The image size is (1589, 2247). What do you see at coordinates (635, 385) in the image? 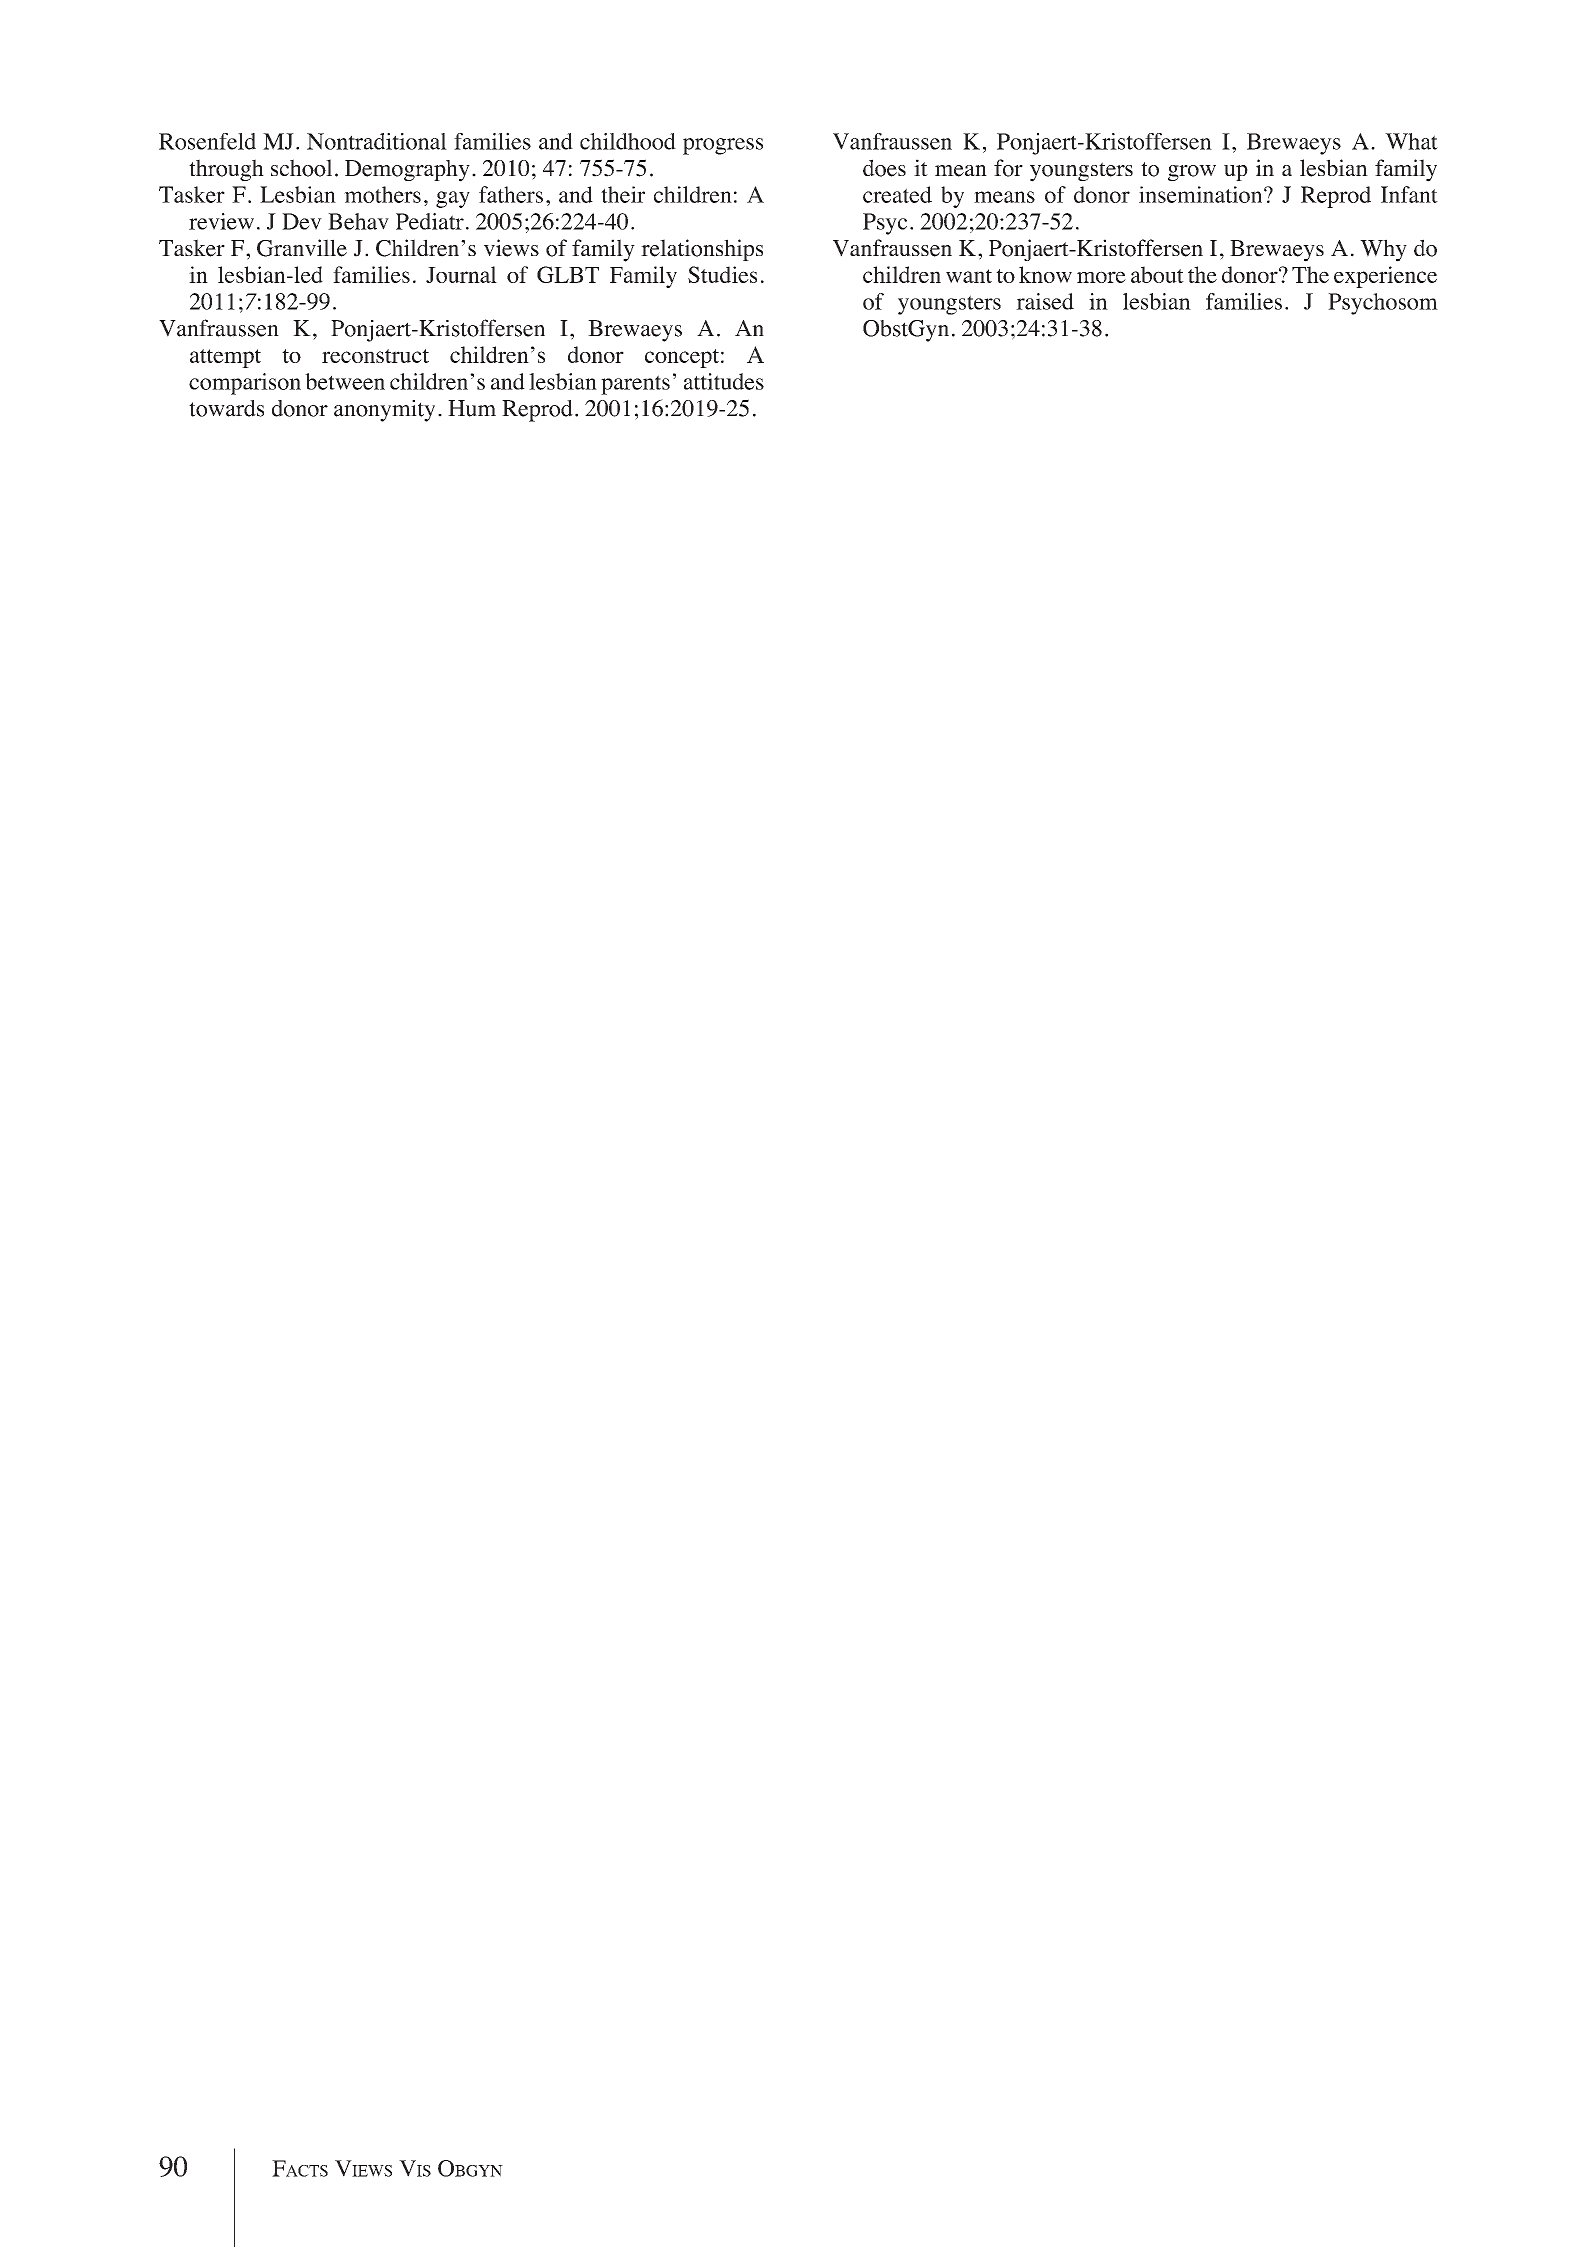
I see `parents` at bounding box center [635, 385].
